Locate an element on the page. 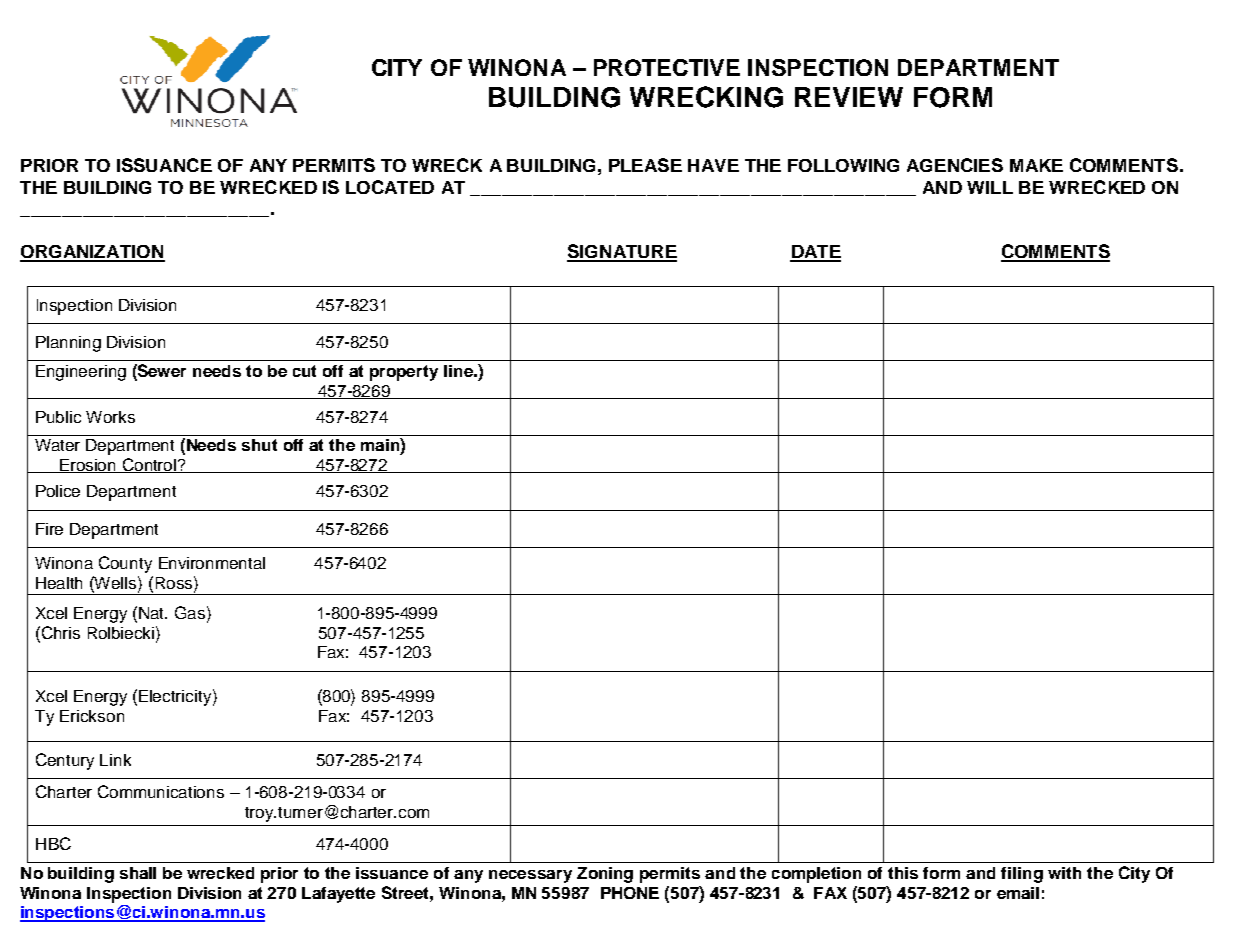 The image size is (1233, 952). shall is located at coordinates (138, 873).
